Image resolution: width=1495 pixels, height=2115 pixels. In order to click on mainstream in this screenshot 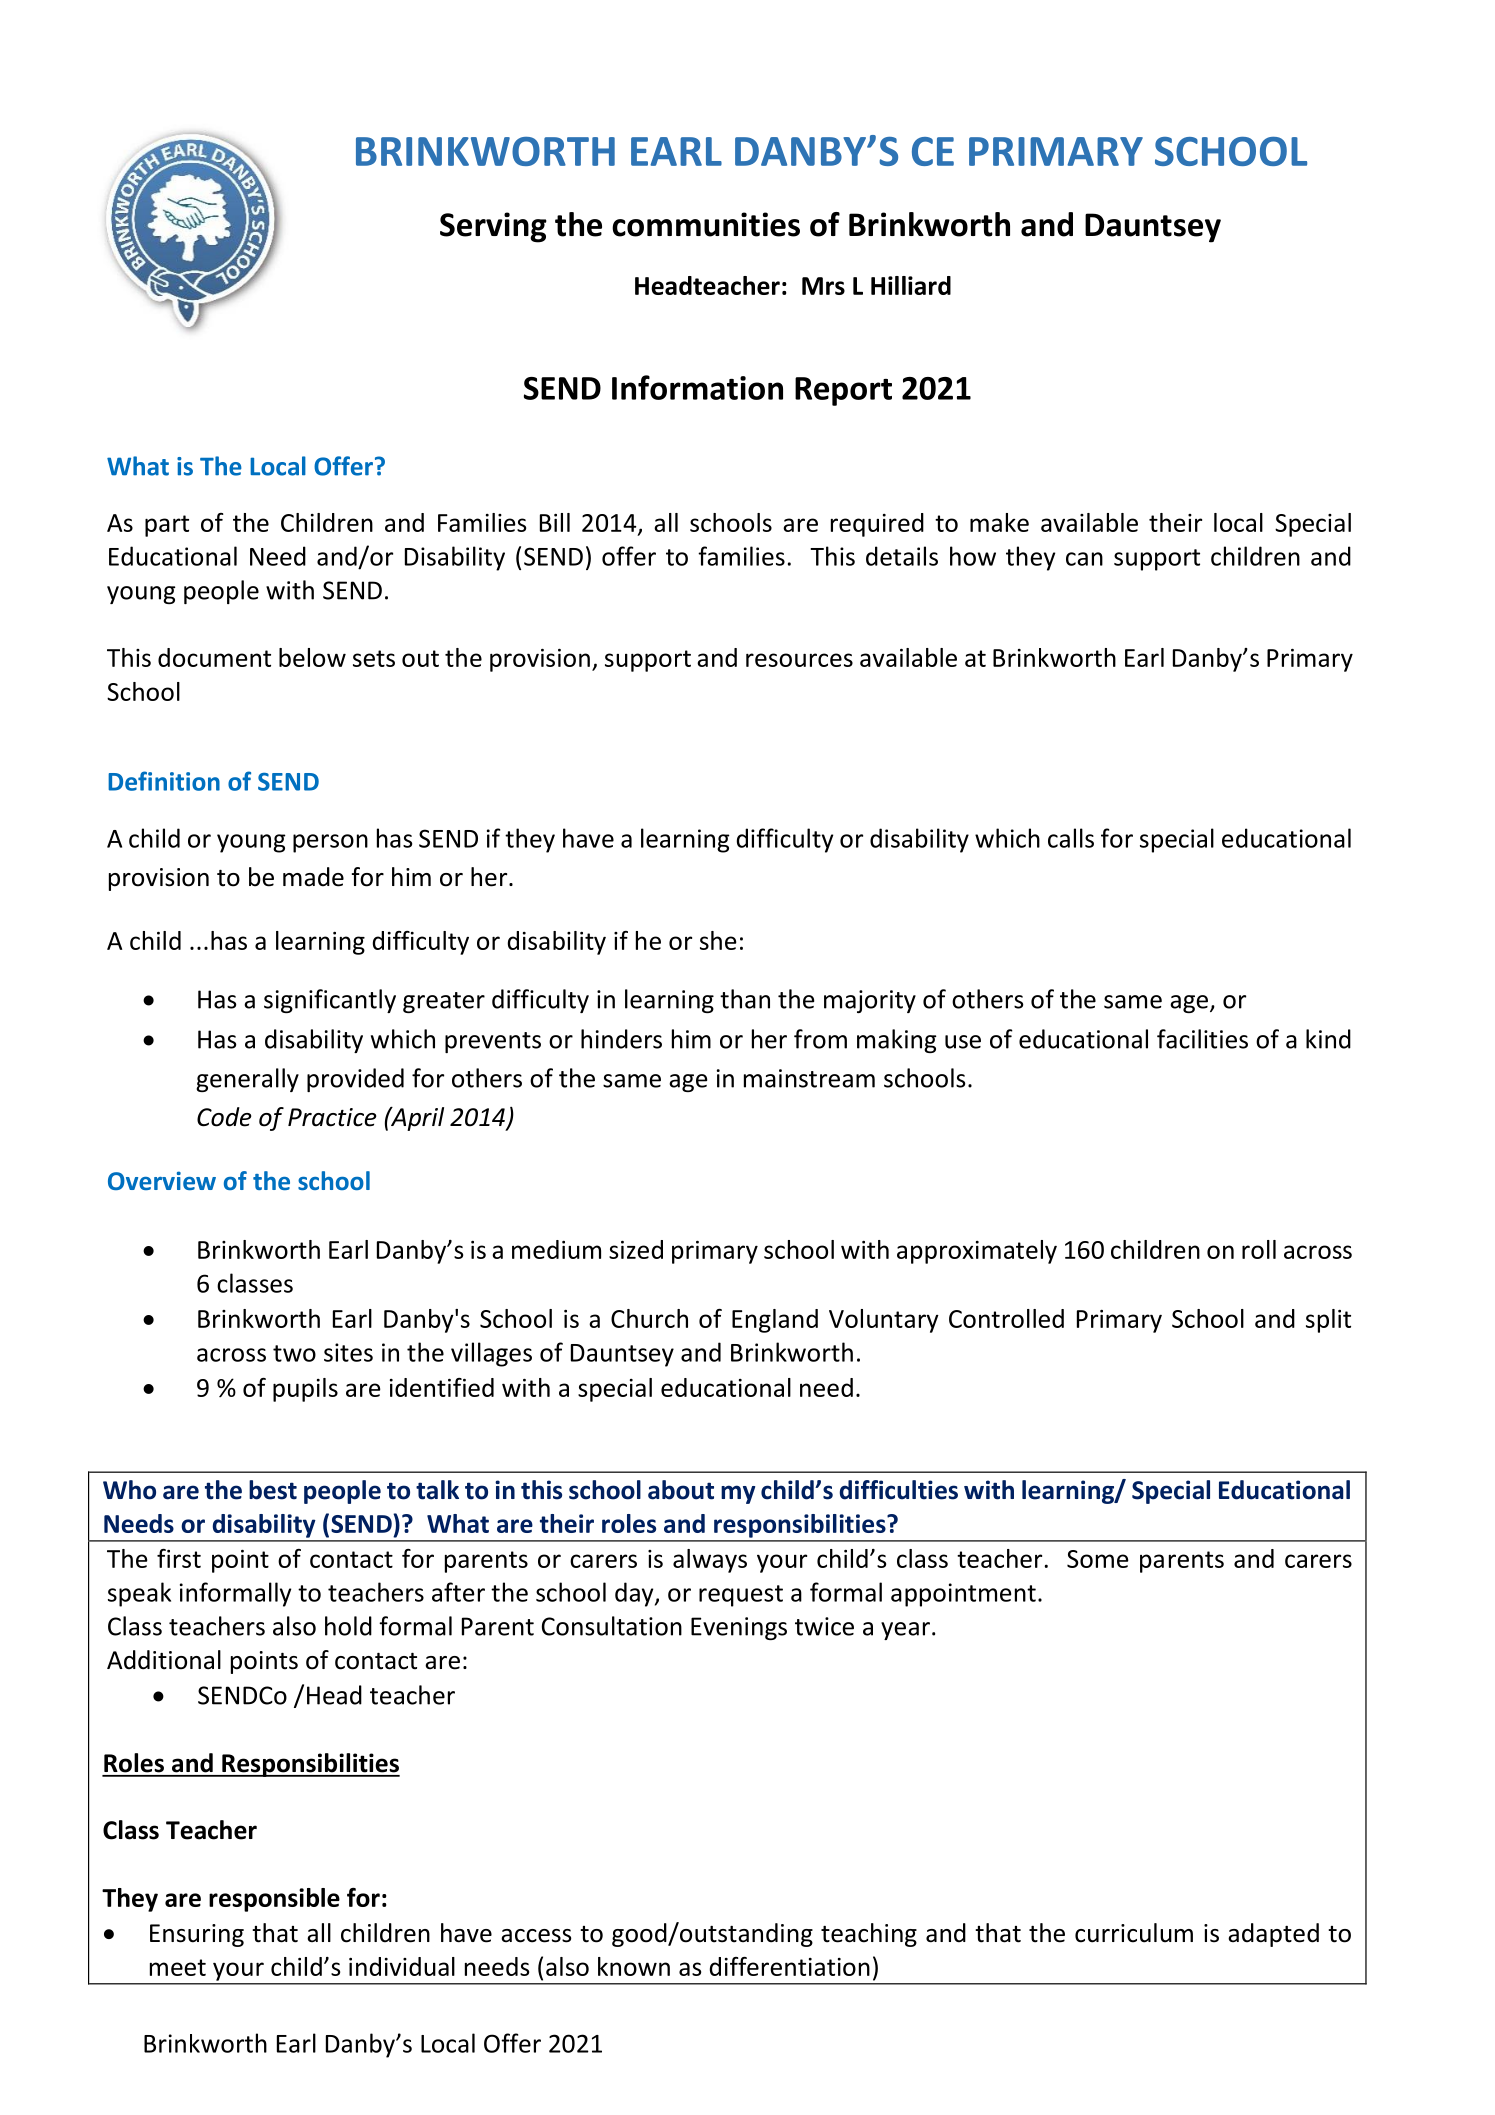, I will do `click(809, 1078)`.
